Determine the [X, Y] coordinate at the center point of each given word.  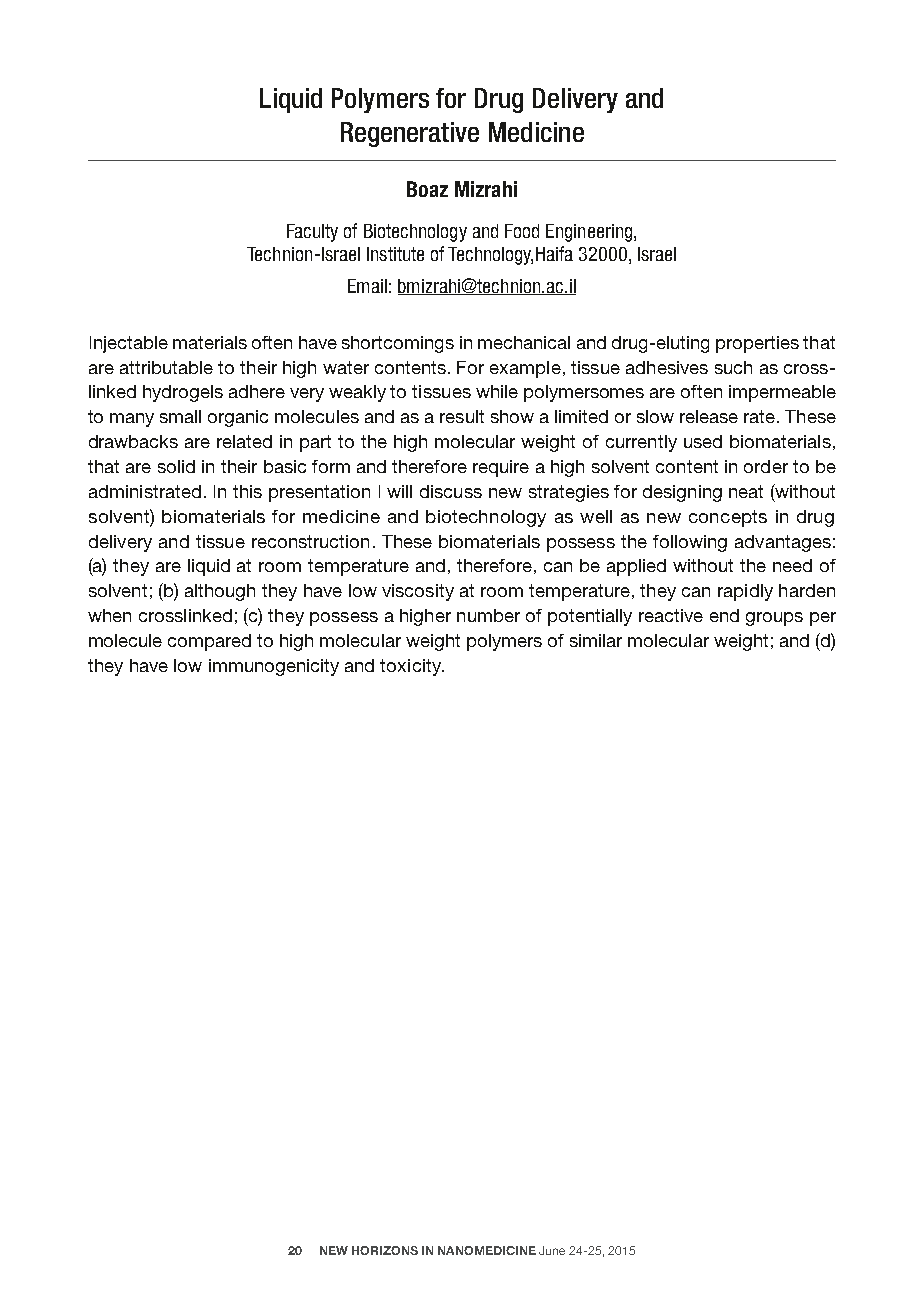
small [180, 416]
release [709, 416]
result [462, 416]
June [552, 1250]
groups [774, 619]
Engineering [590, 233]
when [109, 615]
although [220, 592]
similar [596, 640]
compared [209, 642]
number [488, 615]
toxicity [411, 667]
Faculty [312, 233]
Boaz [427, 189]
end [724, 615]
